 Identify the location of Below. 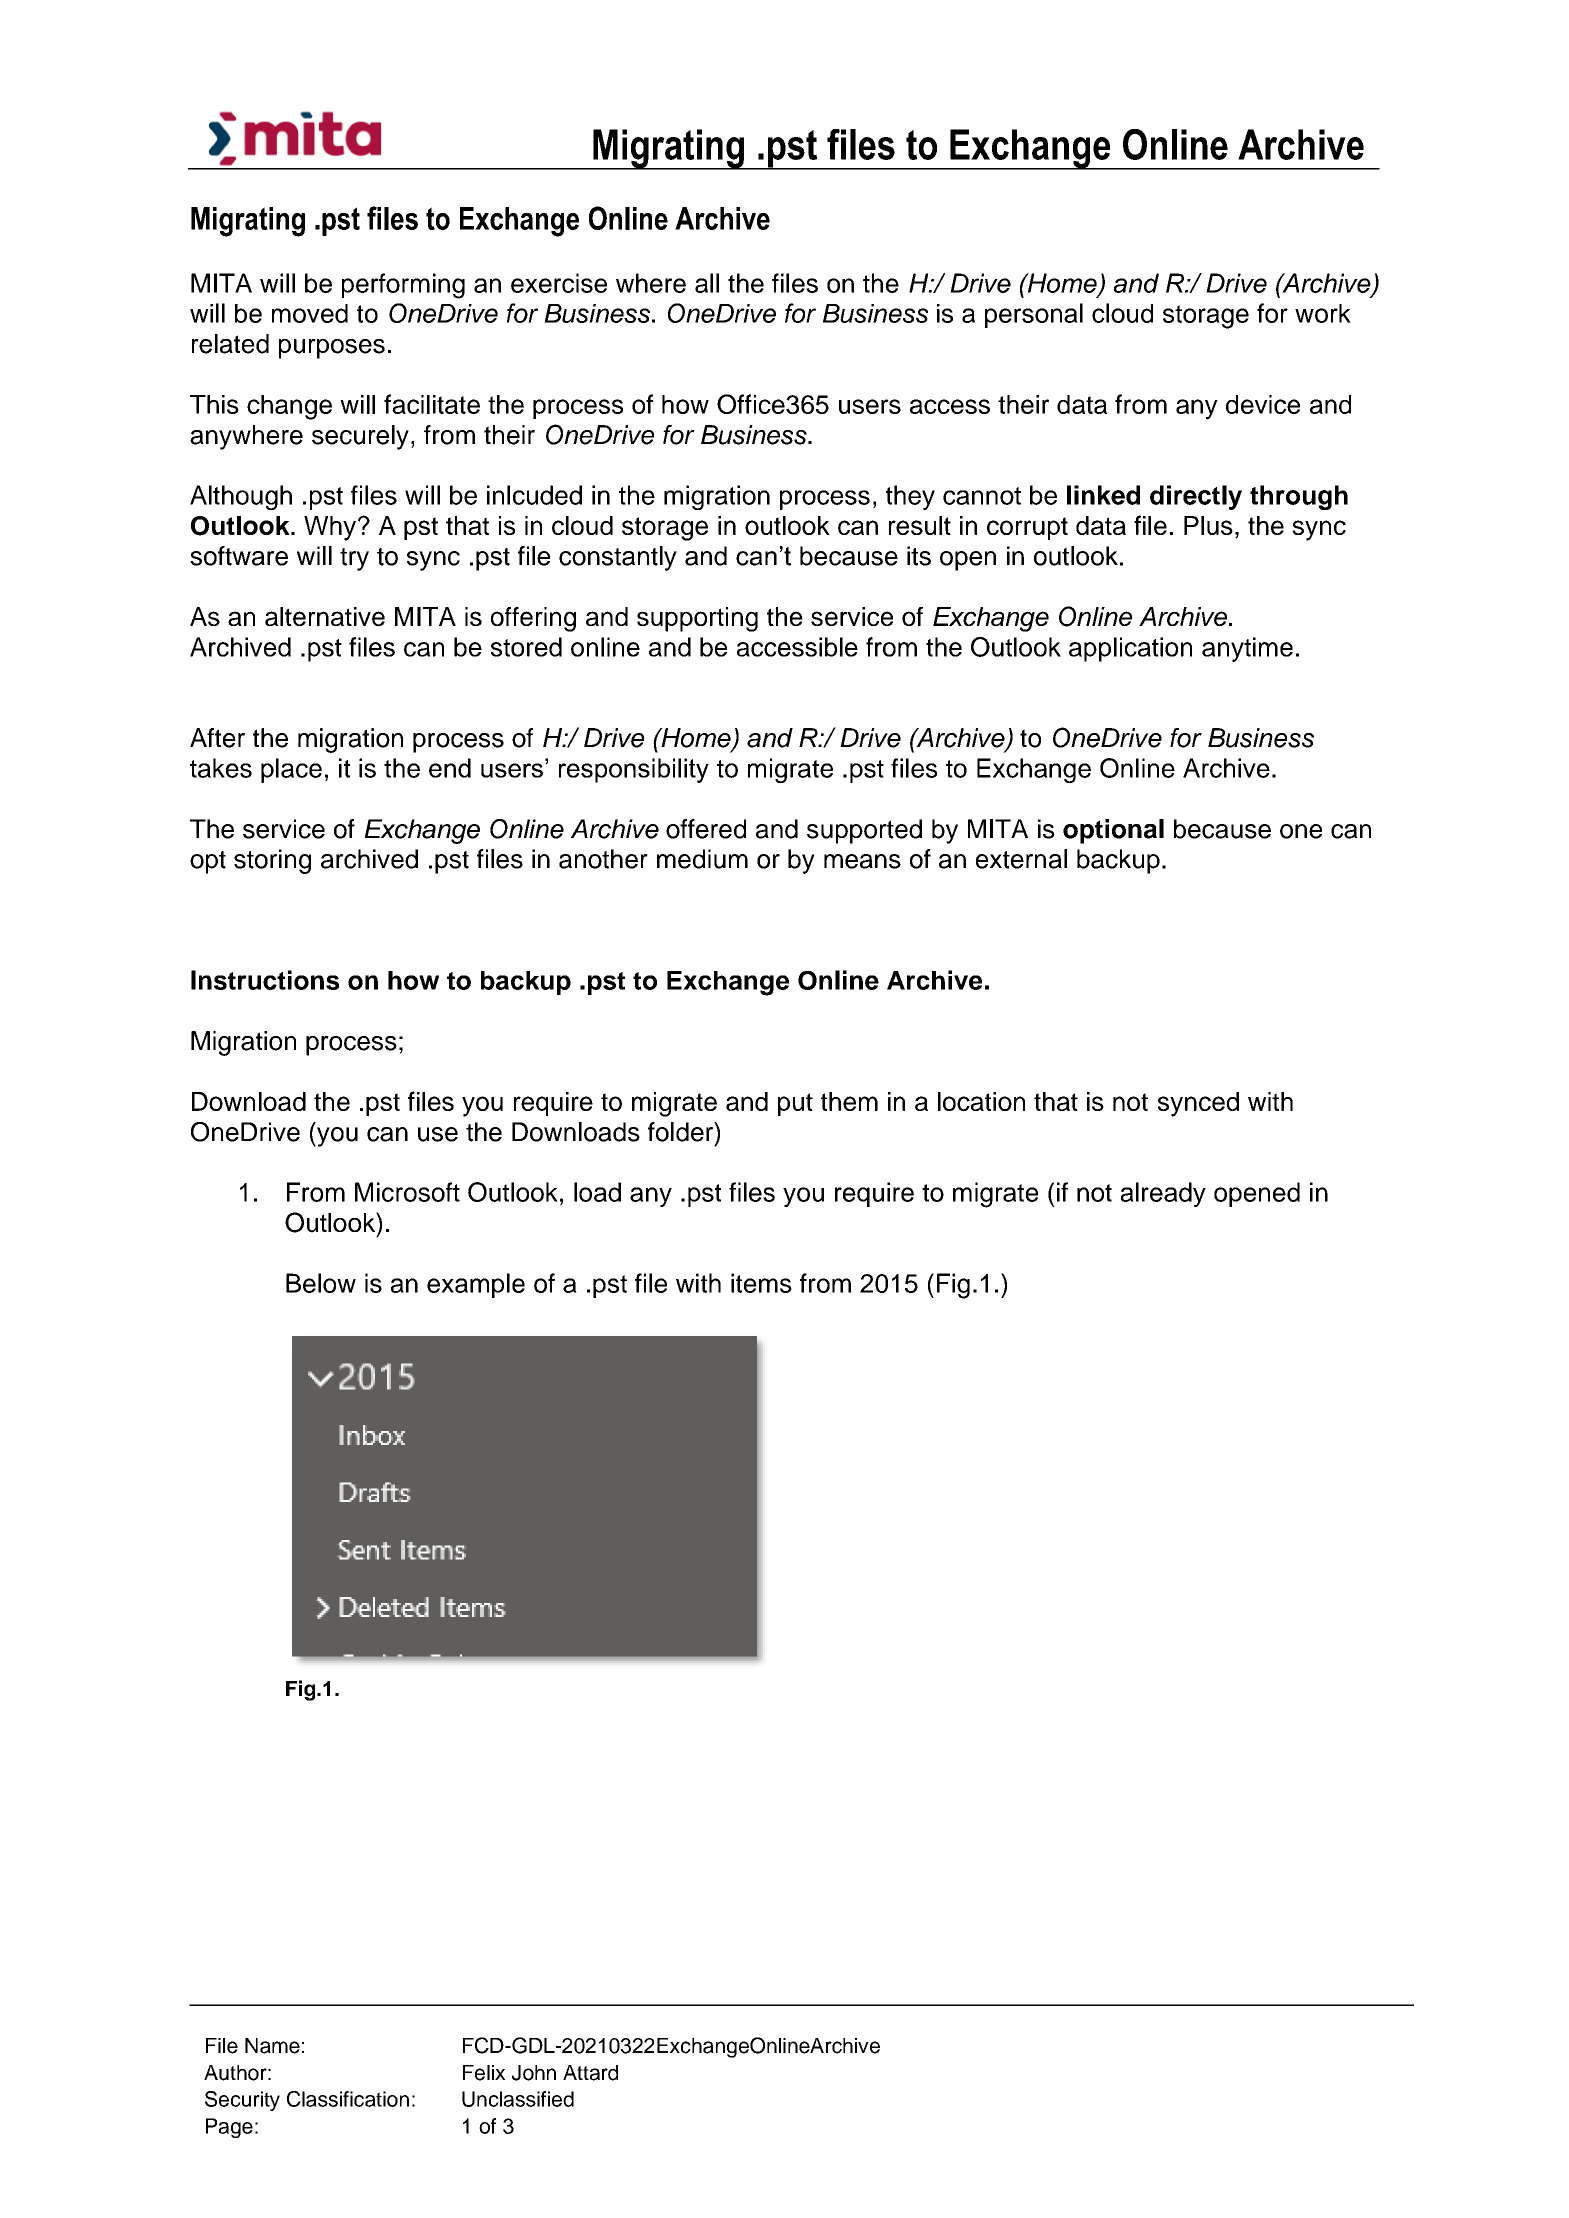
(321, 1283).
